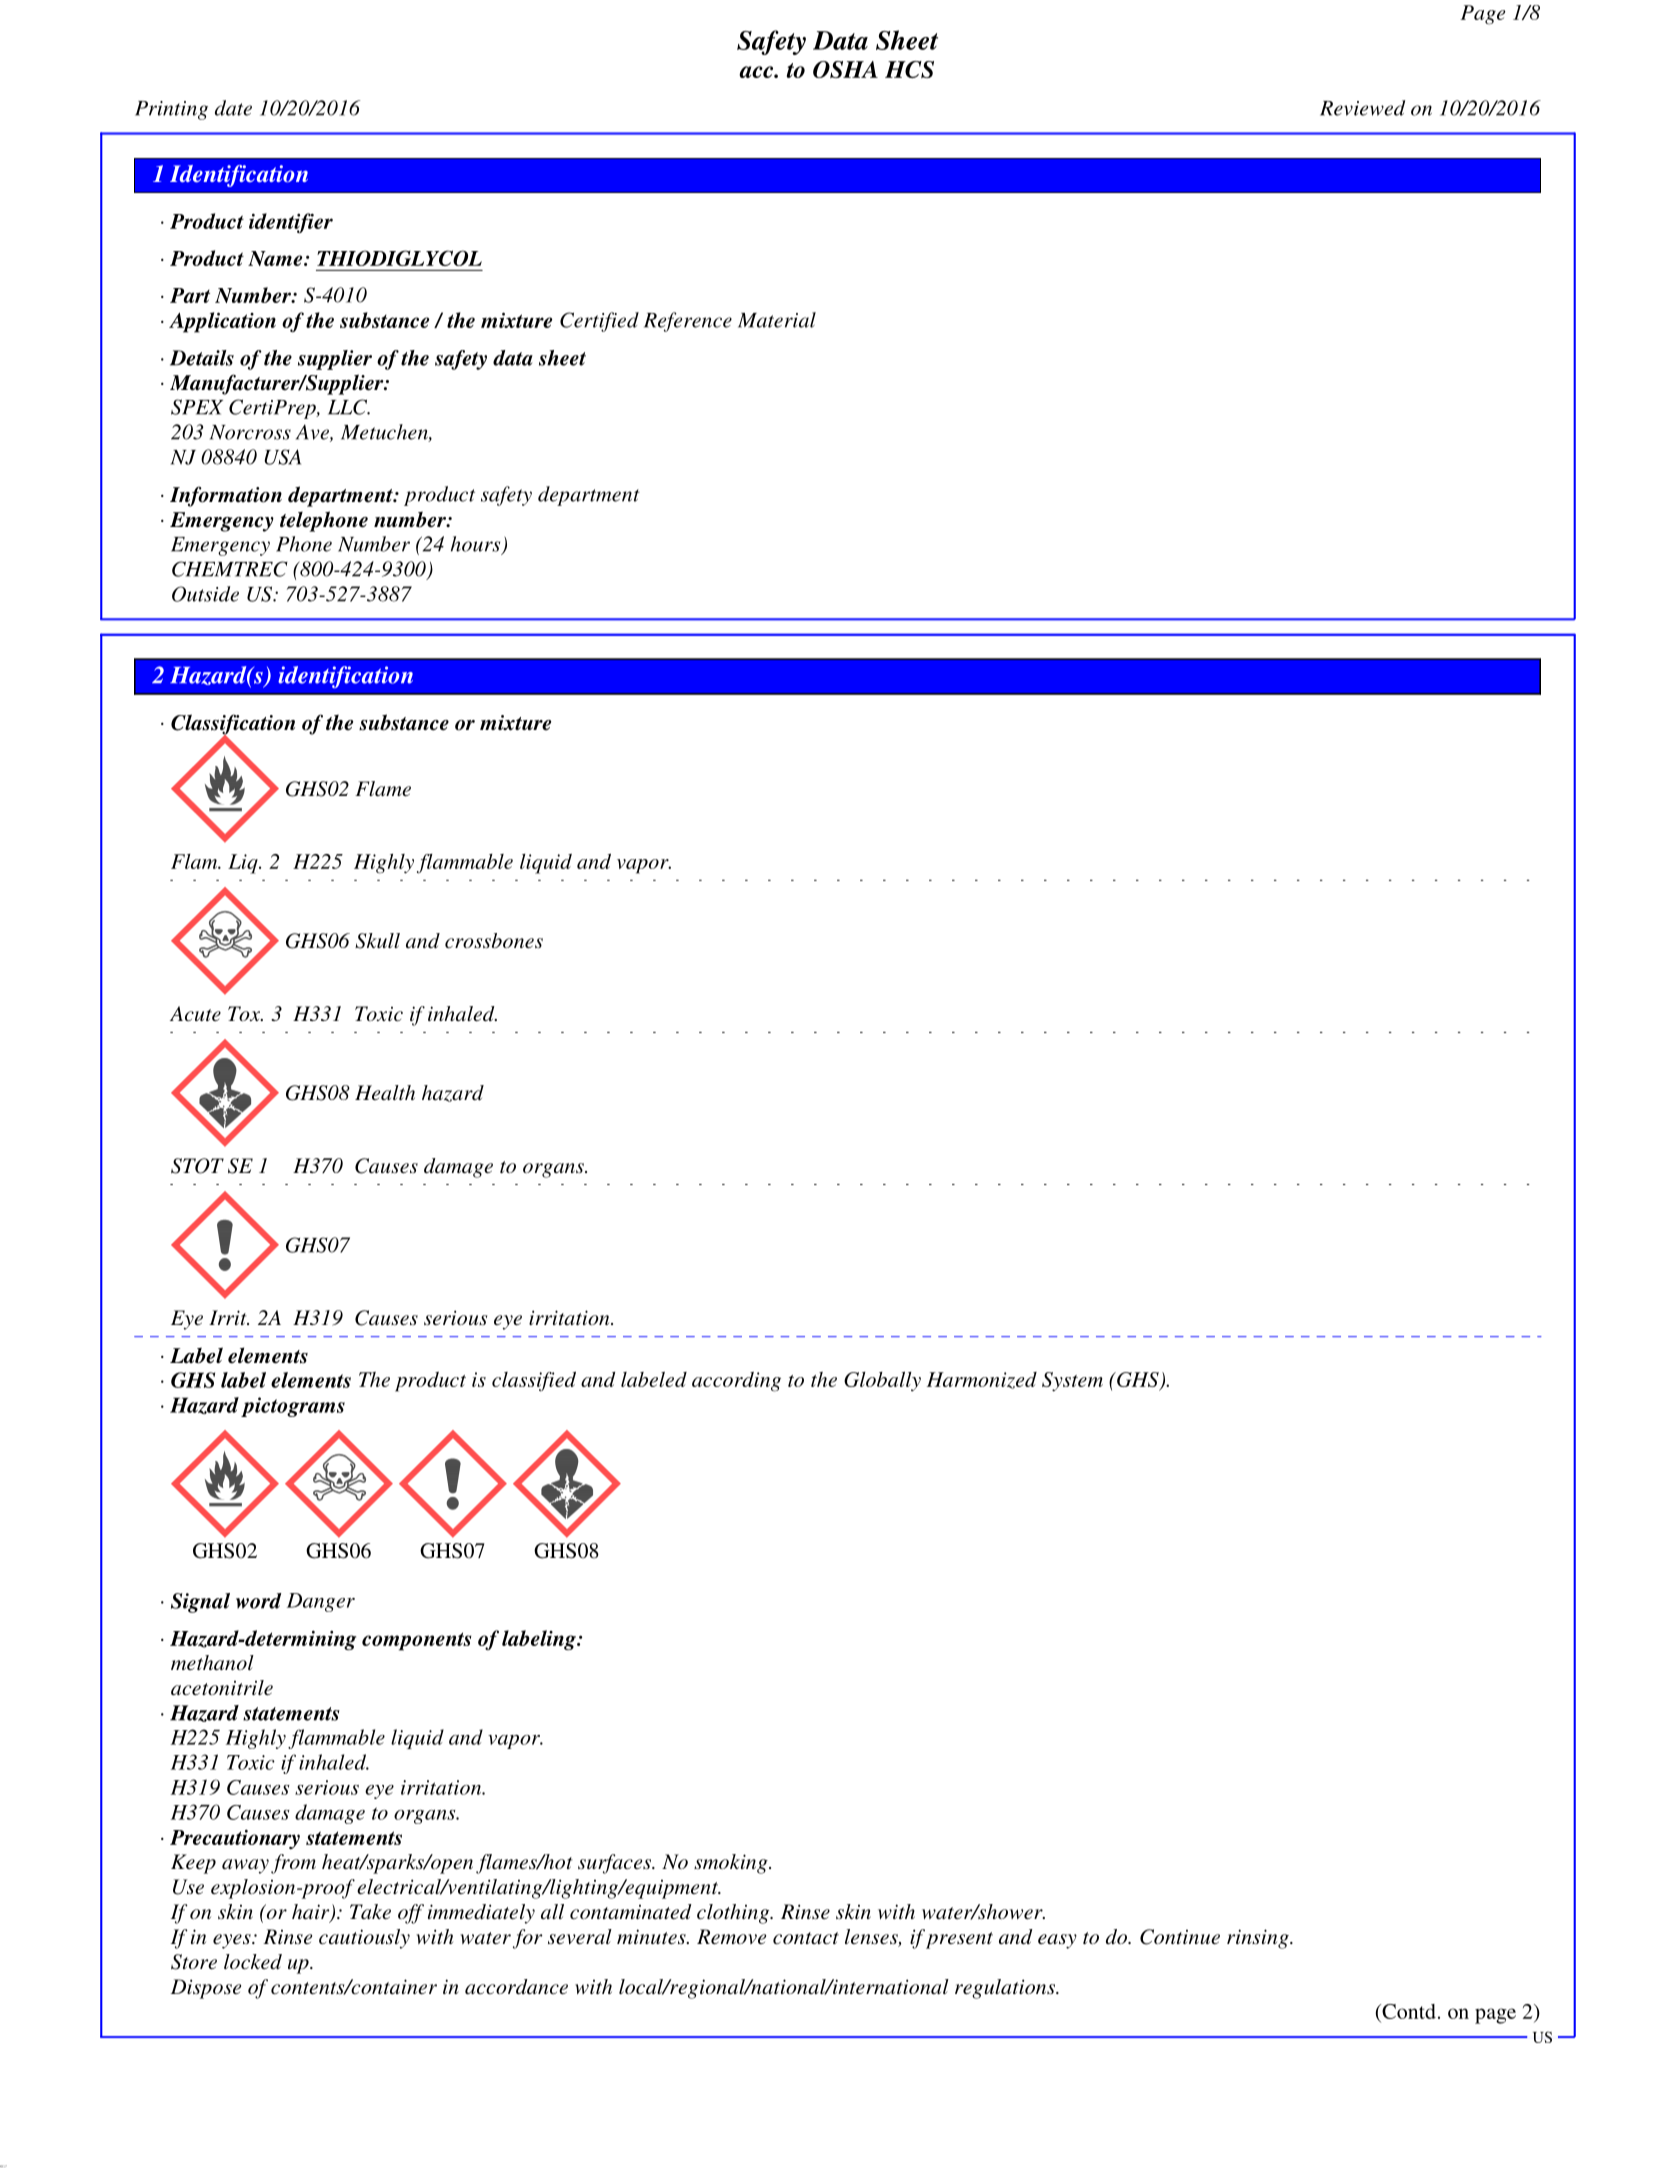 The width and height of the page is (1675, 2168). Describe the element at coordinates (321, 1602) in the page. I see `Danger` at that location.
